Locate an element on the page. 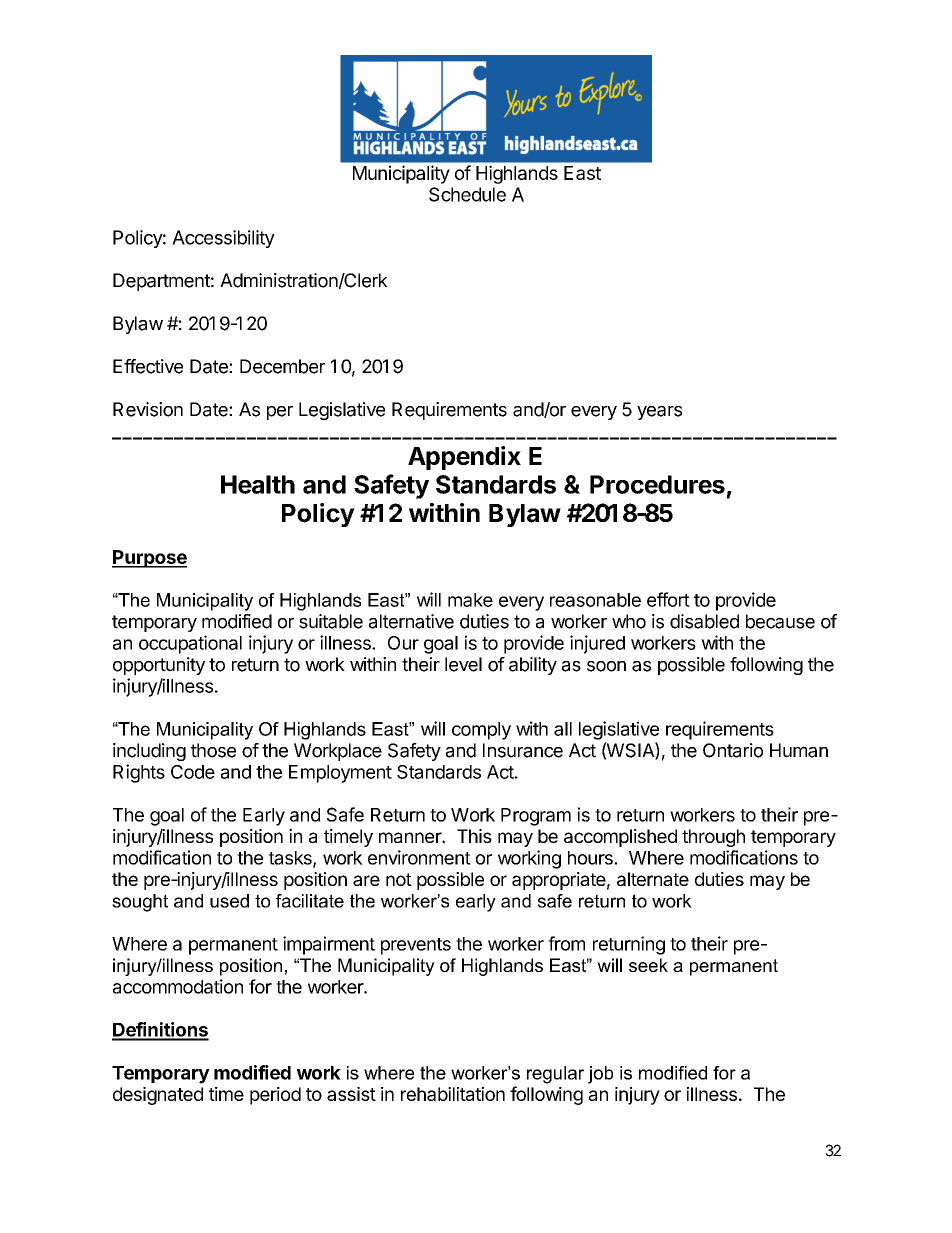 This page has width=952, height=1233. Accessibility is located at coordinates (223, 239).
